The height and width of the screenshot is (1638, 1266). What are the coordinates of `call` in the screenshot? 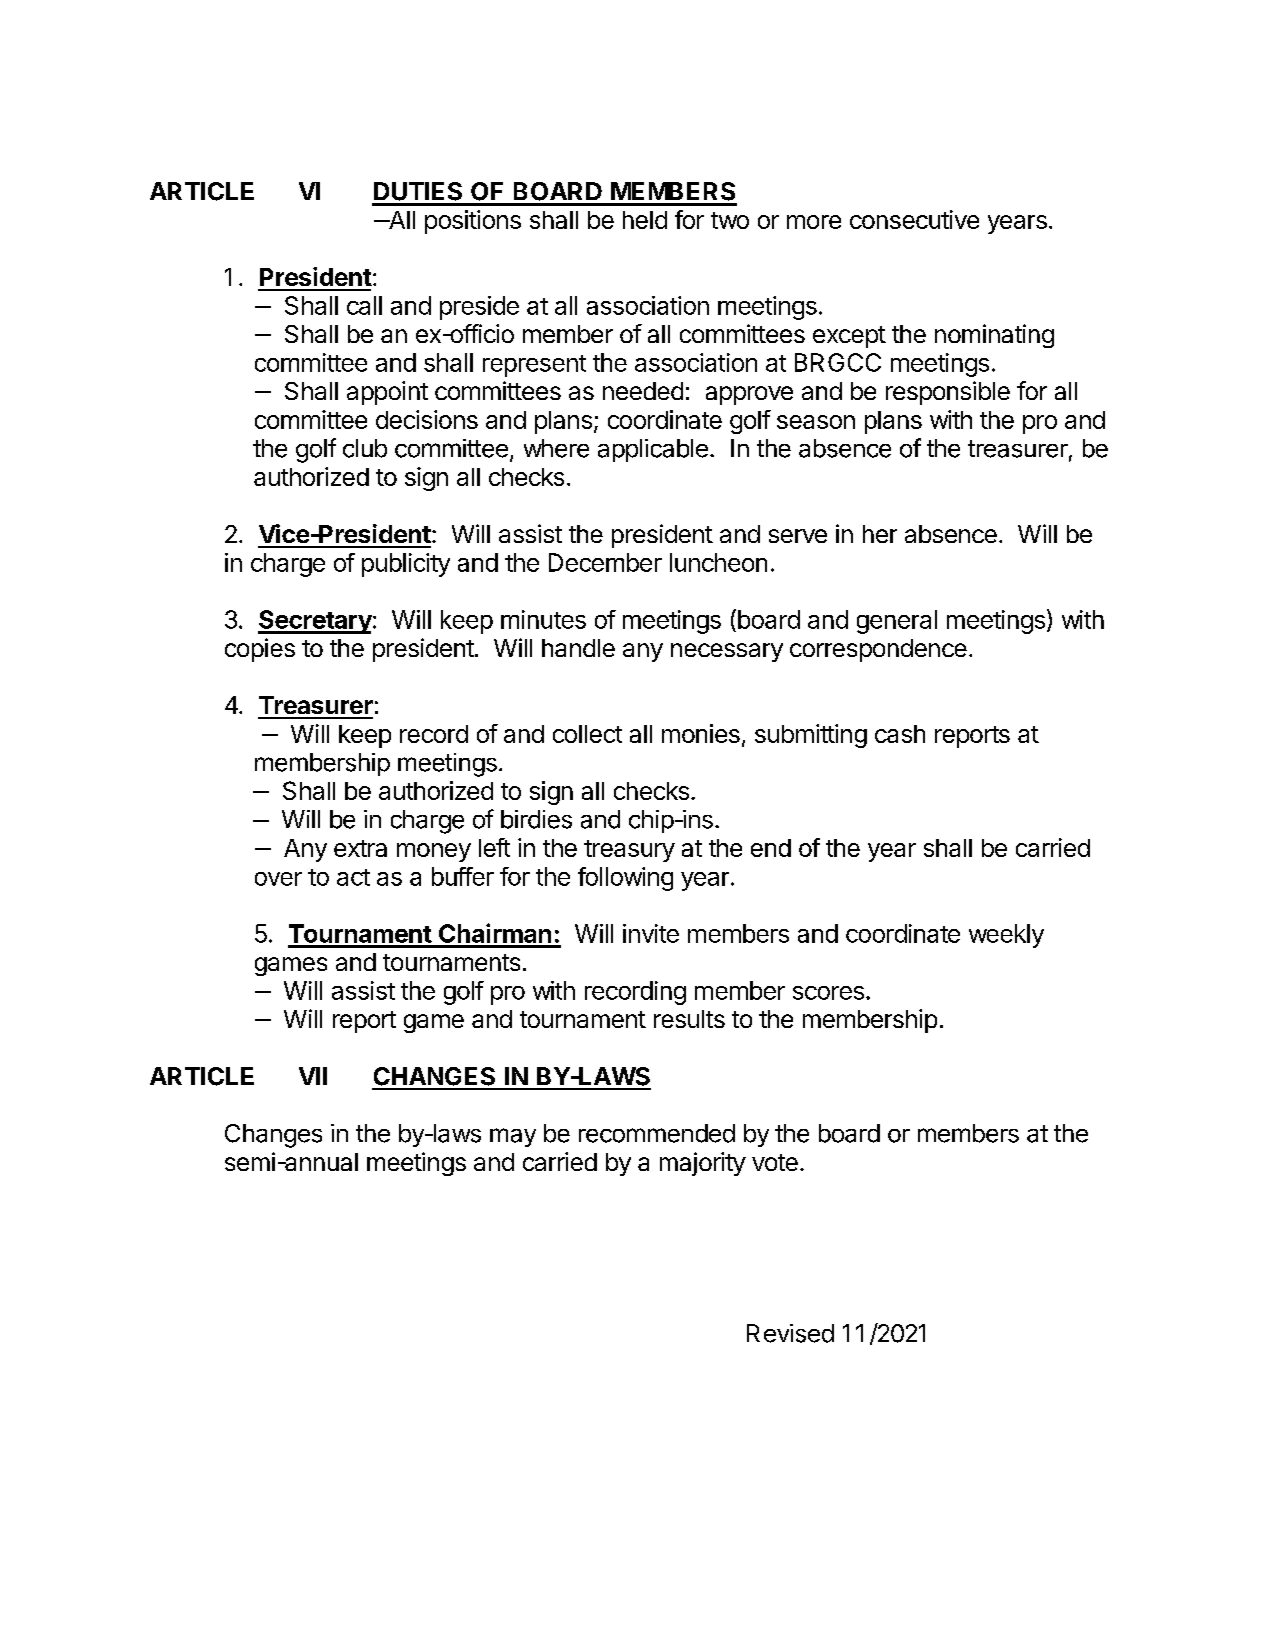 It's located at (364, 305).
